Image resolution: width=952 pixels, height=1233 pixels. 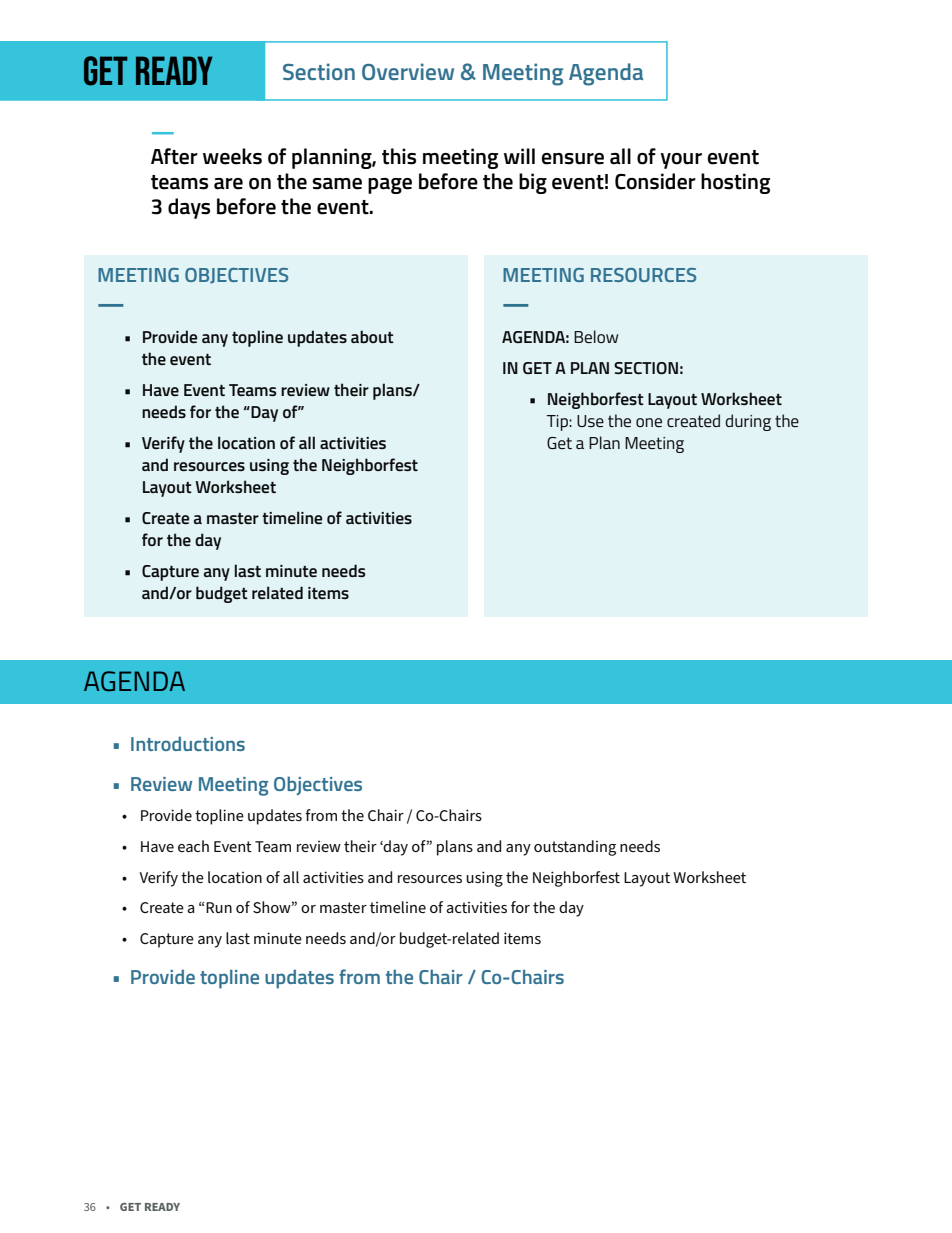 What do you see at coordinates (232, 156) in the document?
I see `weeks` at bounding box center [232, 156].
